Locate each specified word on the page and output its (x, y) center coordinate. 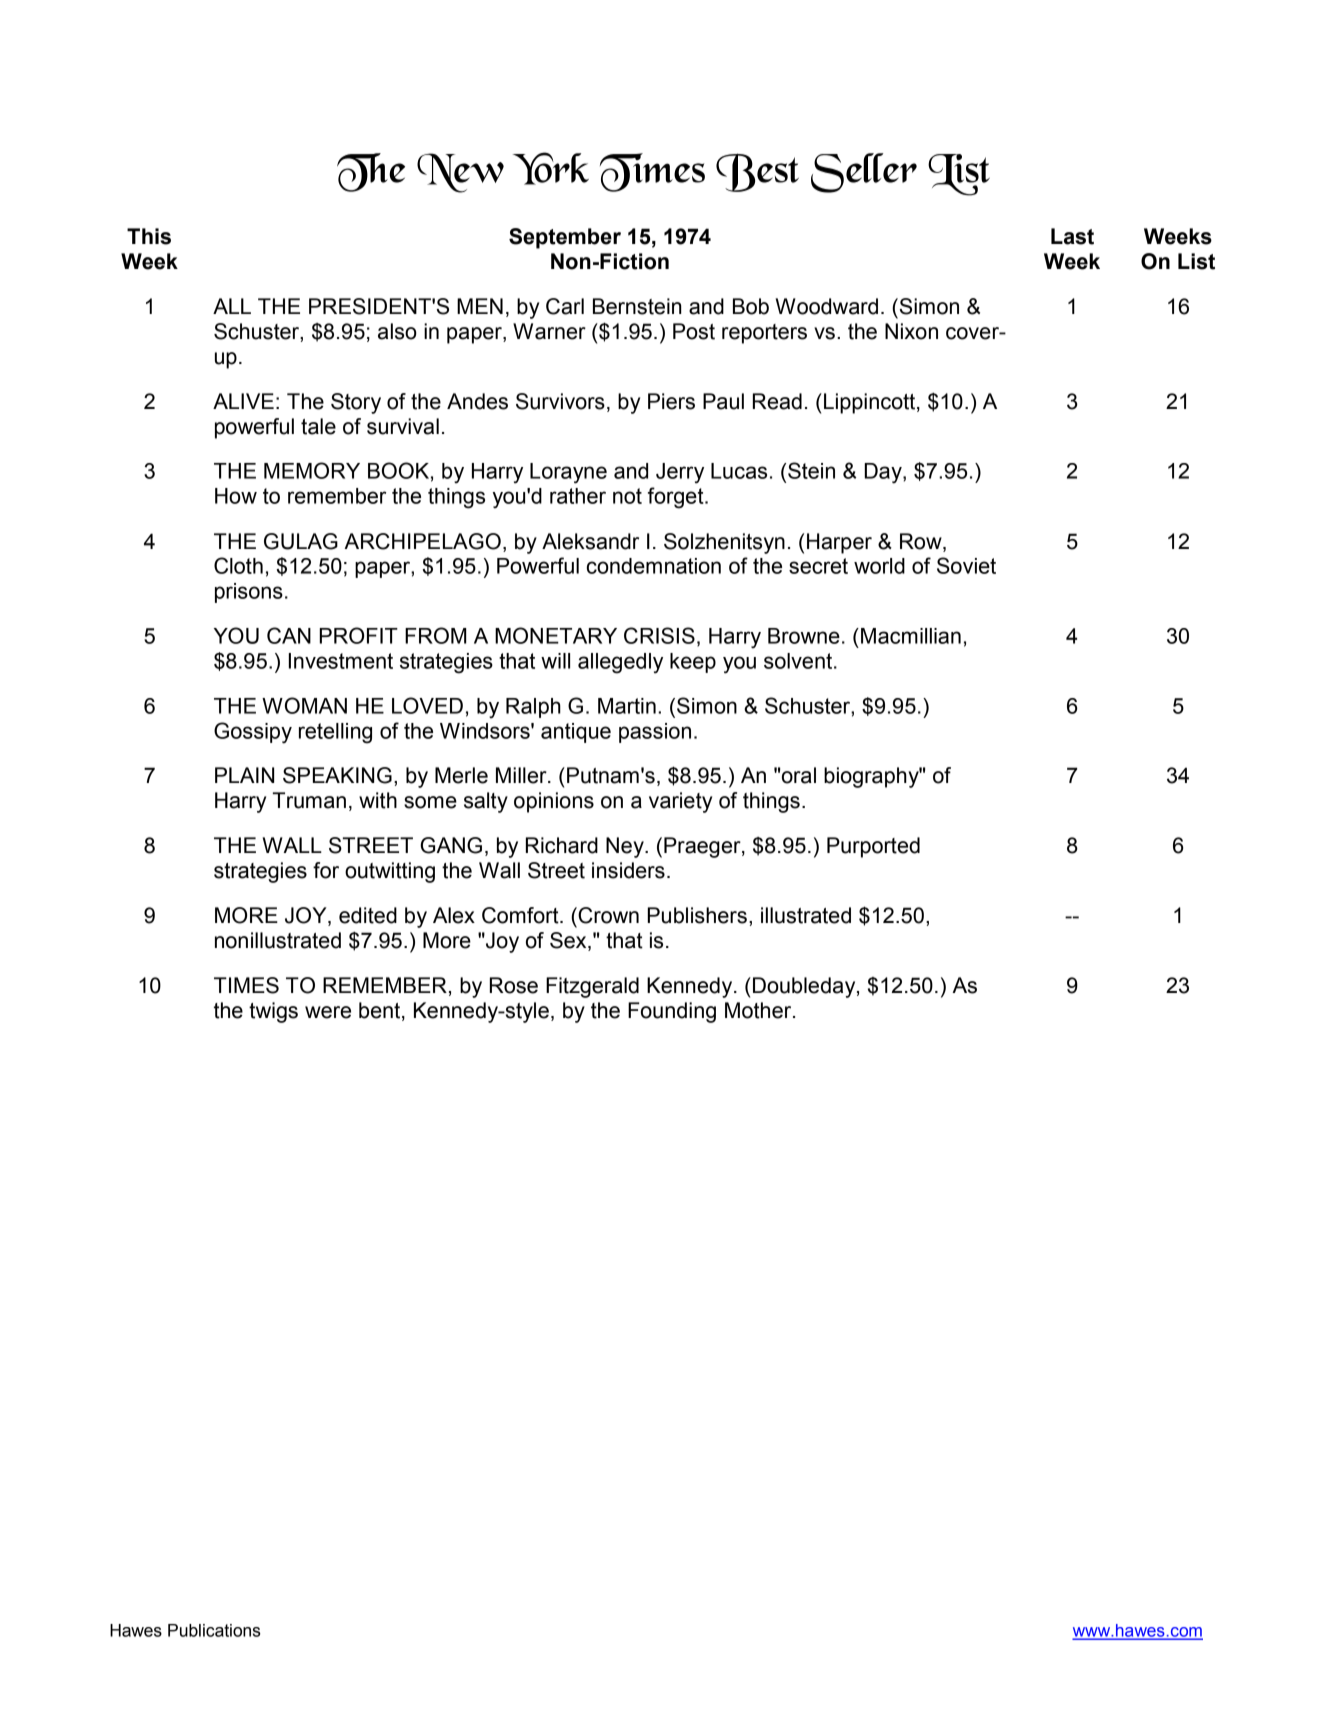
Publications (214, 1630)
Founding (672, 1012)
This (149, 236)
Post (694, 331)
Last (1072, 236)
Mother (759, 1010)
